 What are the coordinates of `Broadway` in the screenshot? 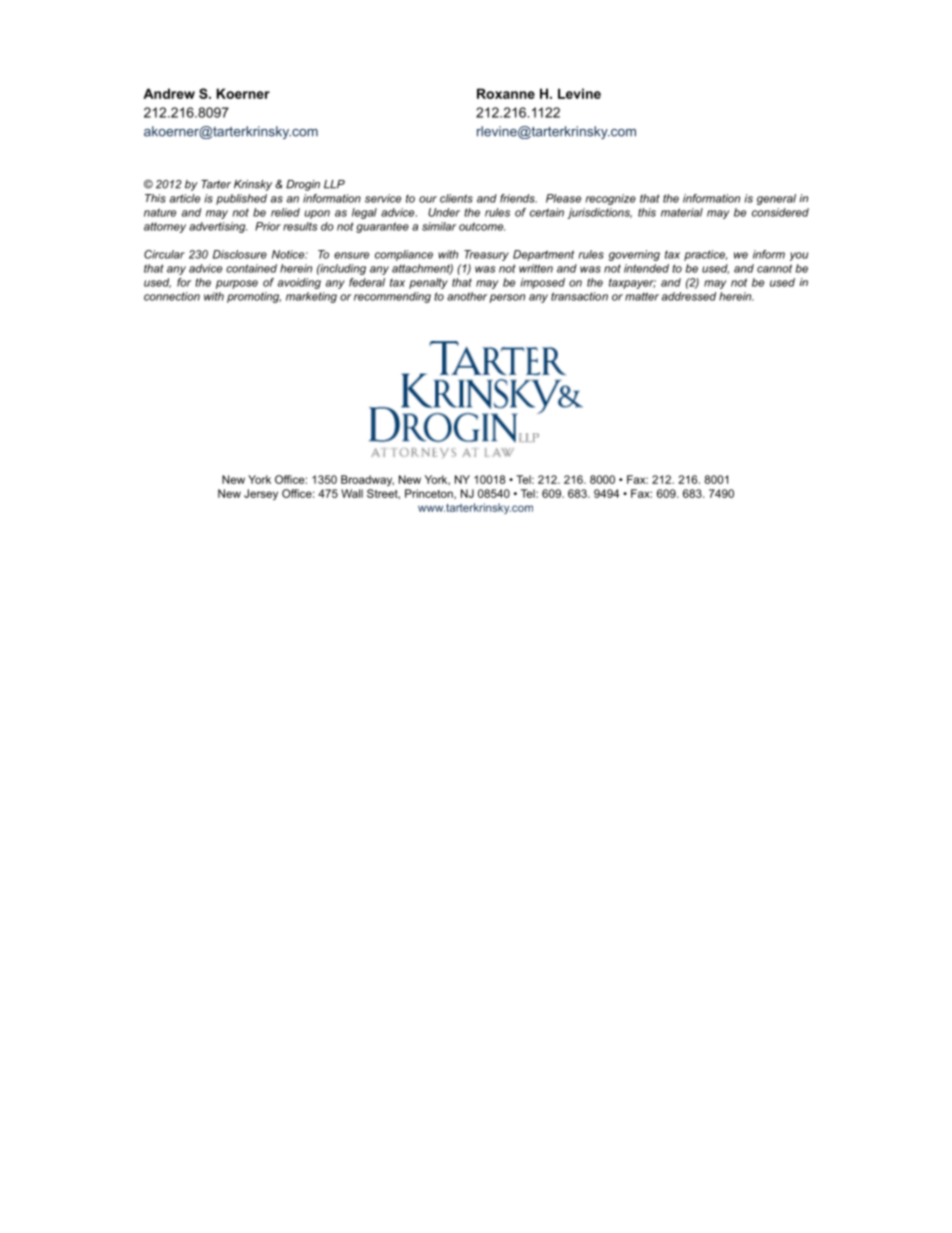 It's located at (367, 480).
